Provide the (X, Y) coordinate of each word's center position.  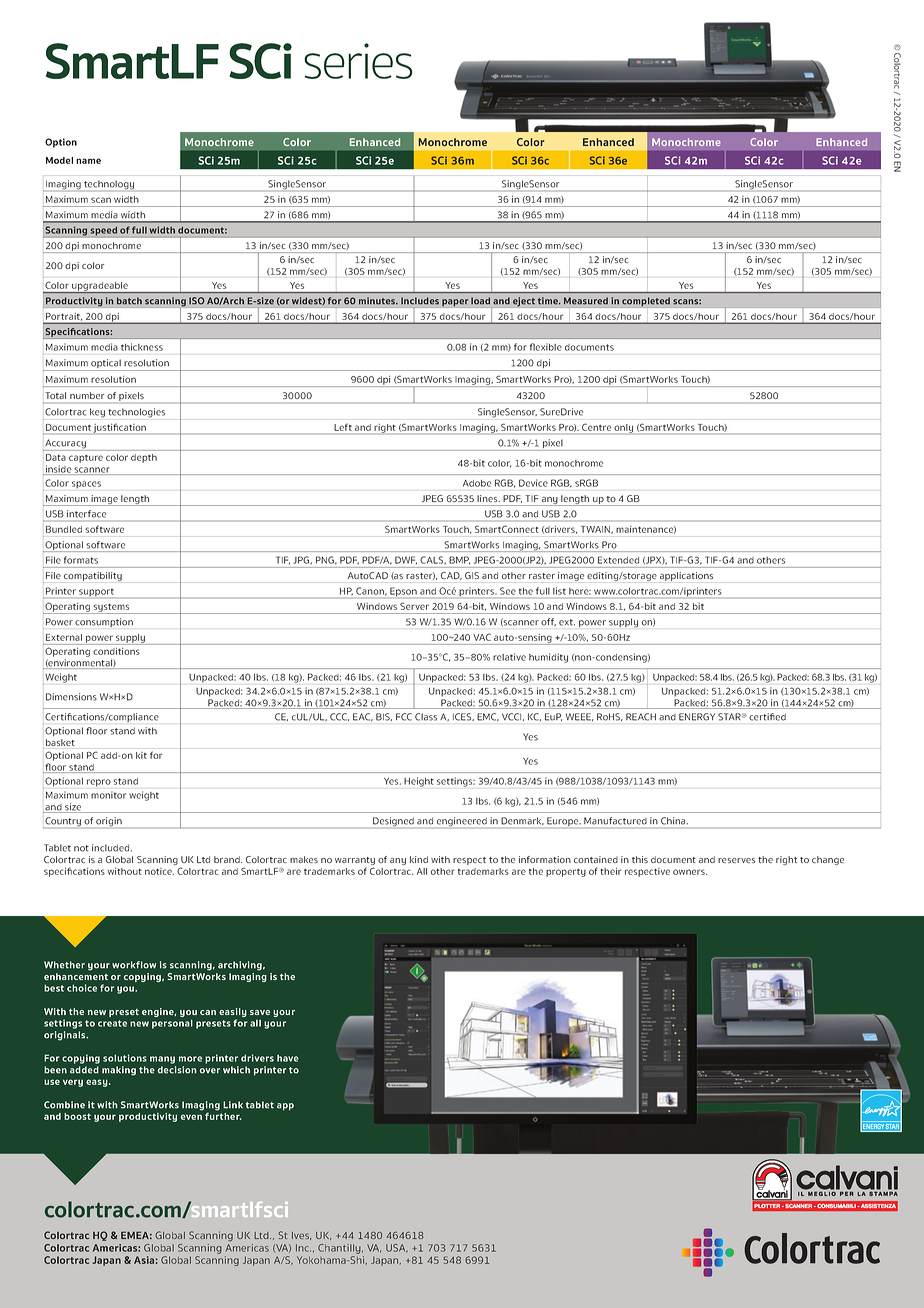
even (191, 1117)
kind (419, 859)
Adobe (477, 483)
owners (690, 872)
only (623, 429)
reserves (736, 860)
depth (144, 458)
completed (646, 302)
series (358, 61)
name (88, 161)
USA (397, 1248)
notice (159, 871)
